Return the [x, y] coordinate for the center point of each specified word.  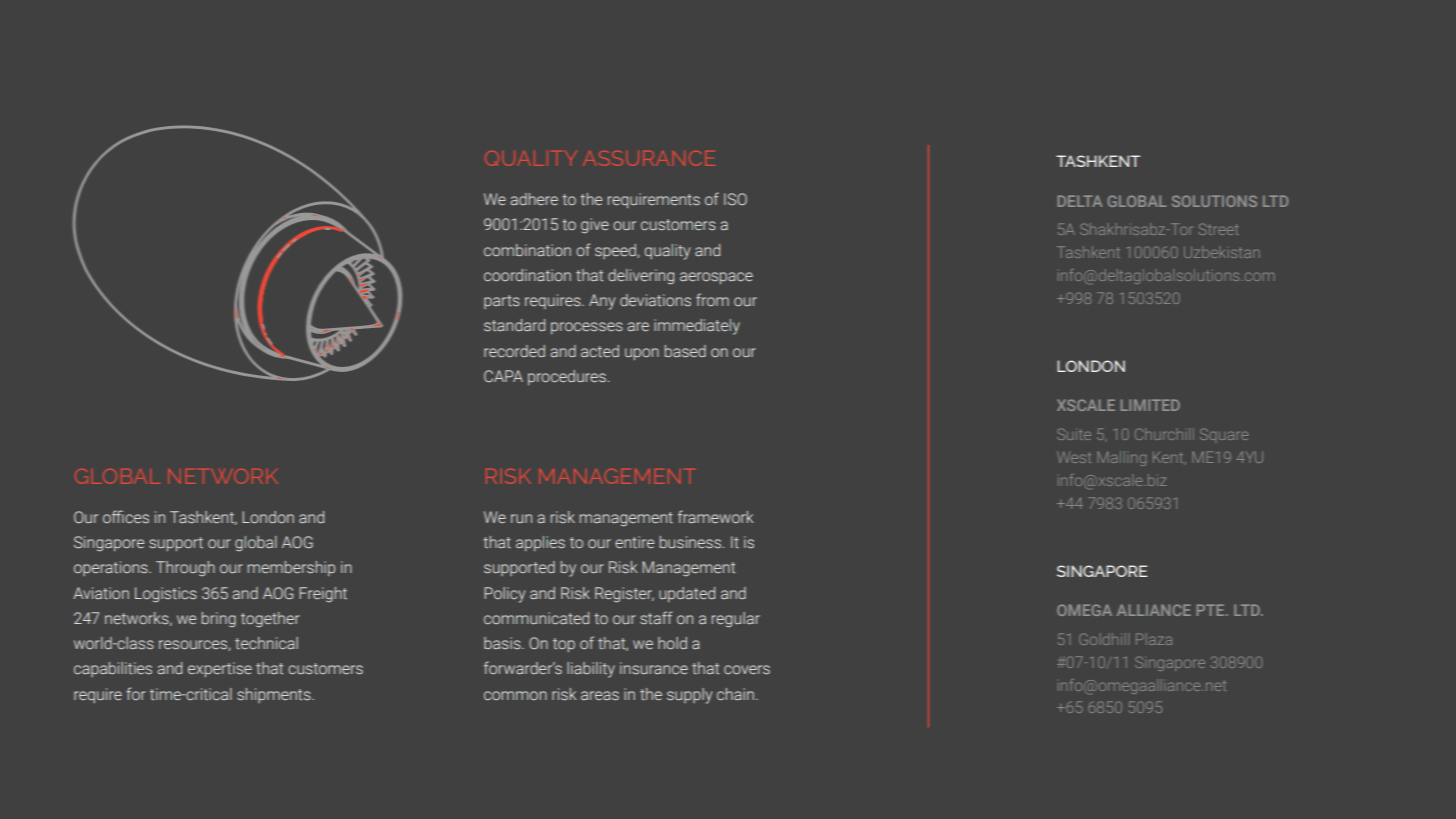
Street [1218, 229]
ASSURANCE [649, 158]
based [685, 351]
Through [185, 568]
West [1074, 457]
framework [715, 516]
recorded [514, 351]
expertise [220, 669]
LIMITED [1150, 405]
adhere [534, 199]
